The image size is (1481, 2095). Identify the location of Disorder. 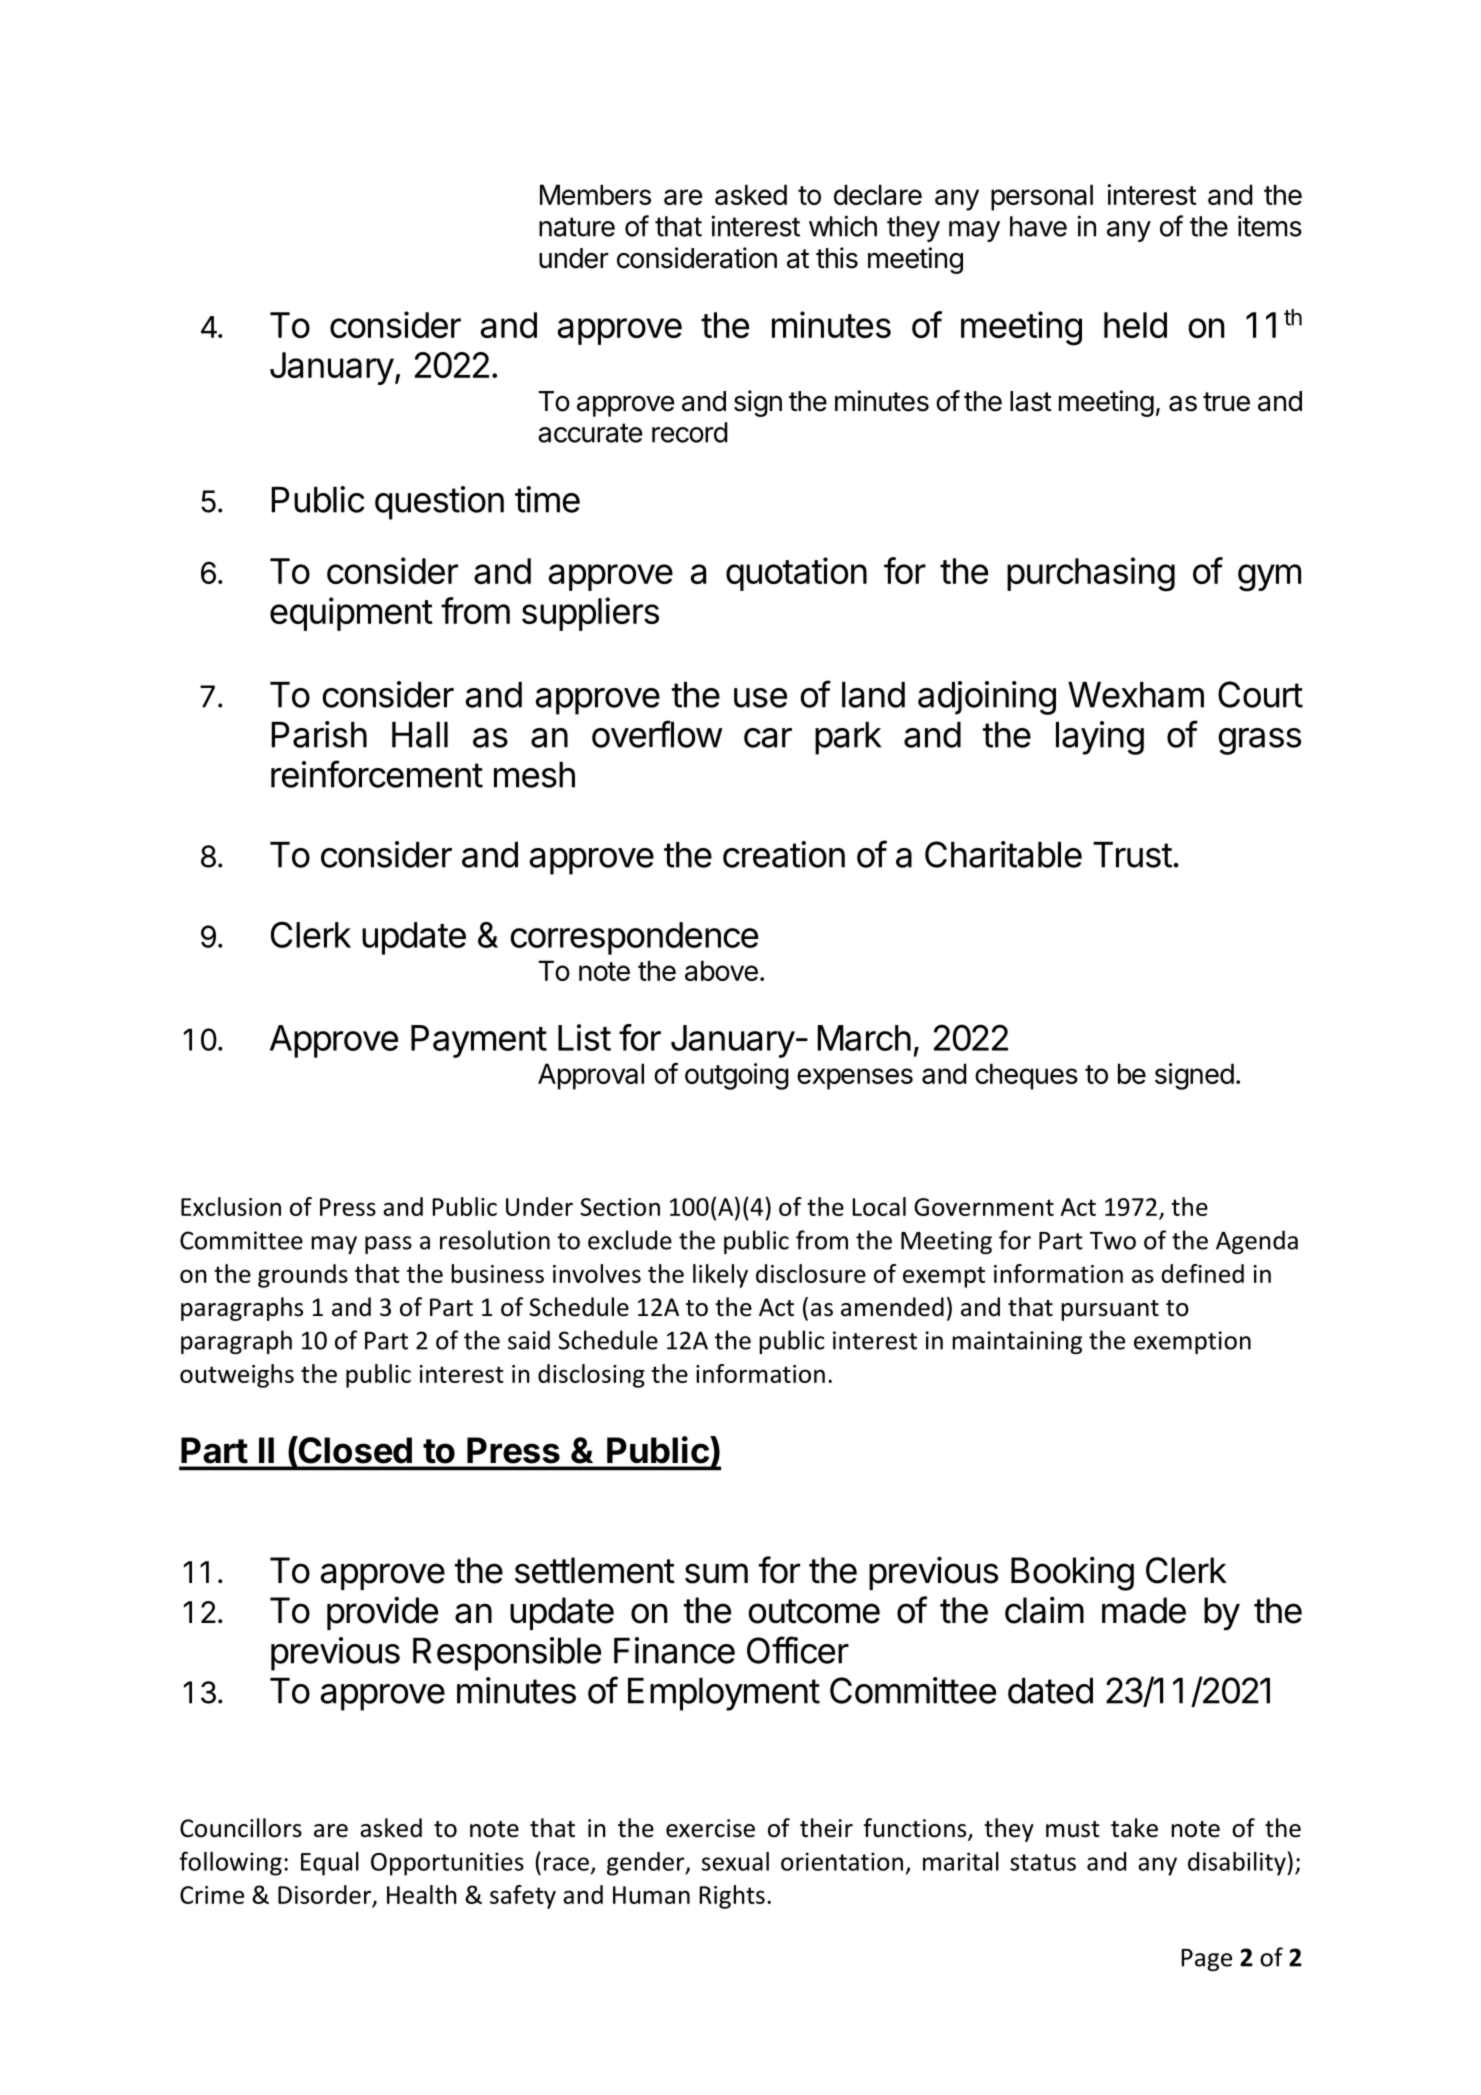
(326, 1896).
